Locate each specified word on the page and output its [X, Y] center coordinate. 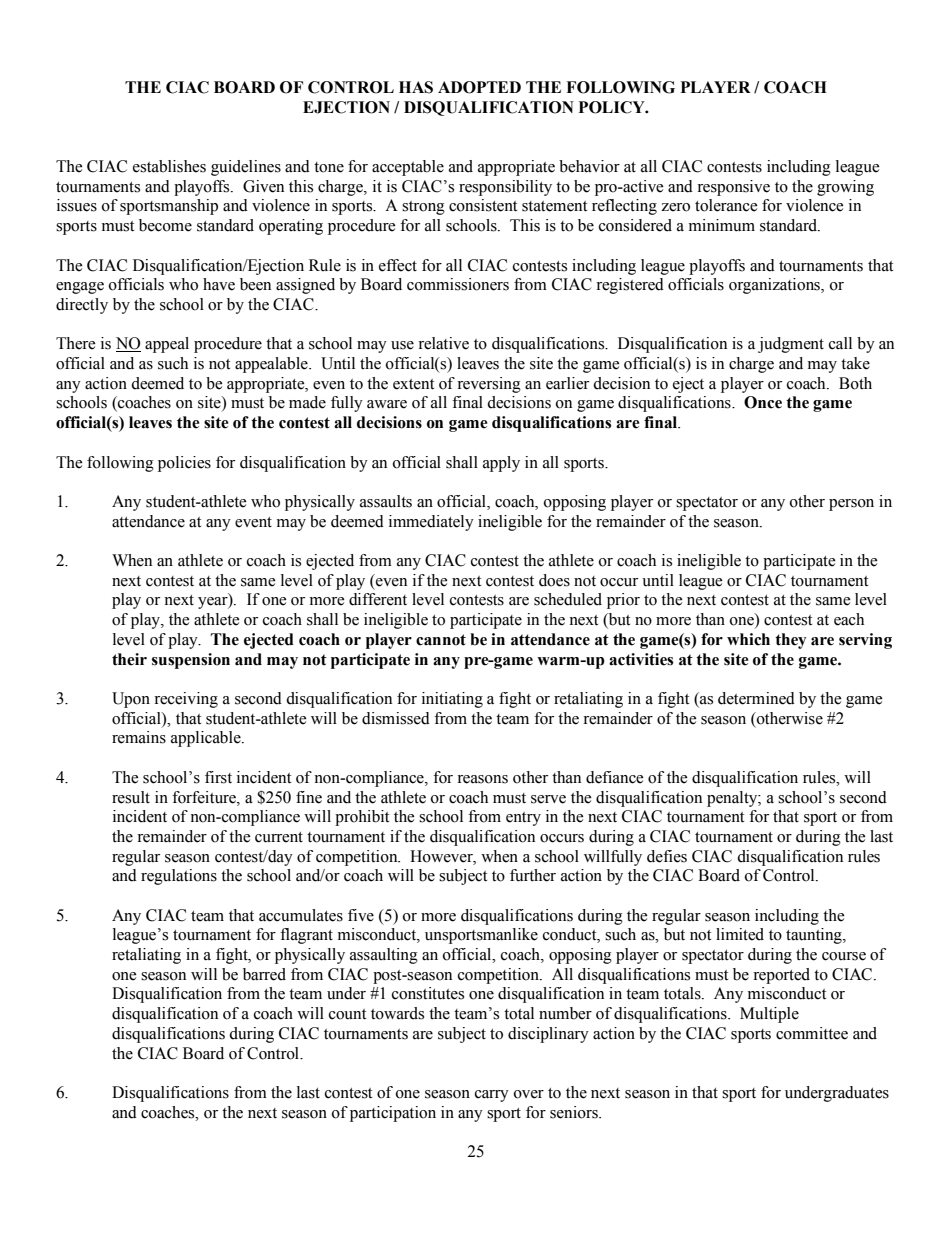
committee [812, 1033]
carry [492, 1096]
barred [264, 974]
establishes [169, 166]
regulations [179, 877]
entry [523, 819]
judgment [791, 345]
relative [443, 343]
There [76, 343]
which [748, 639]
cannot [441, 640]
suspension [191, 661]
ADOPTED [479, 87]
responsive [733, 188]
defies [667, 856]
